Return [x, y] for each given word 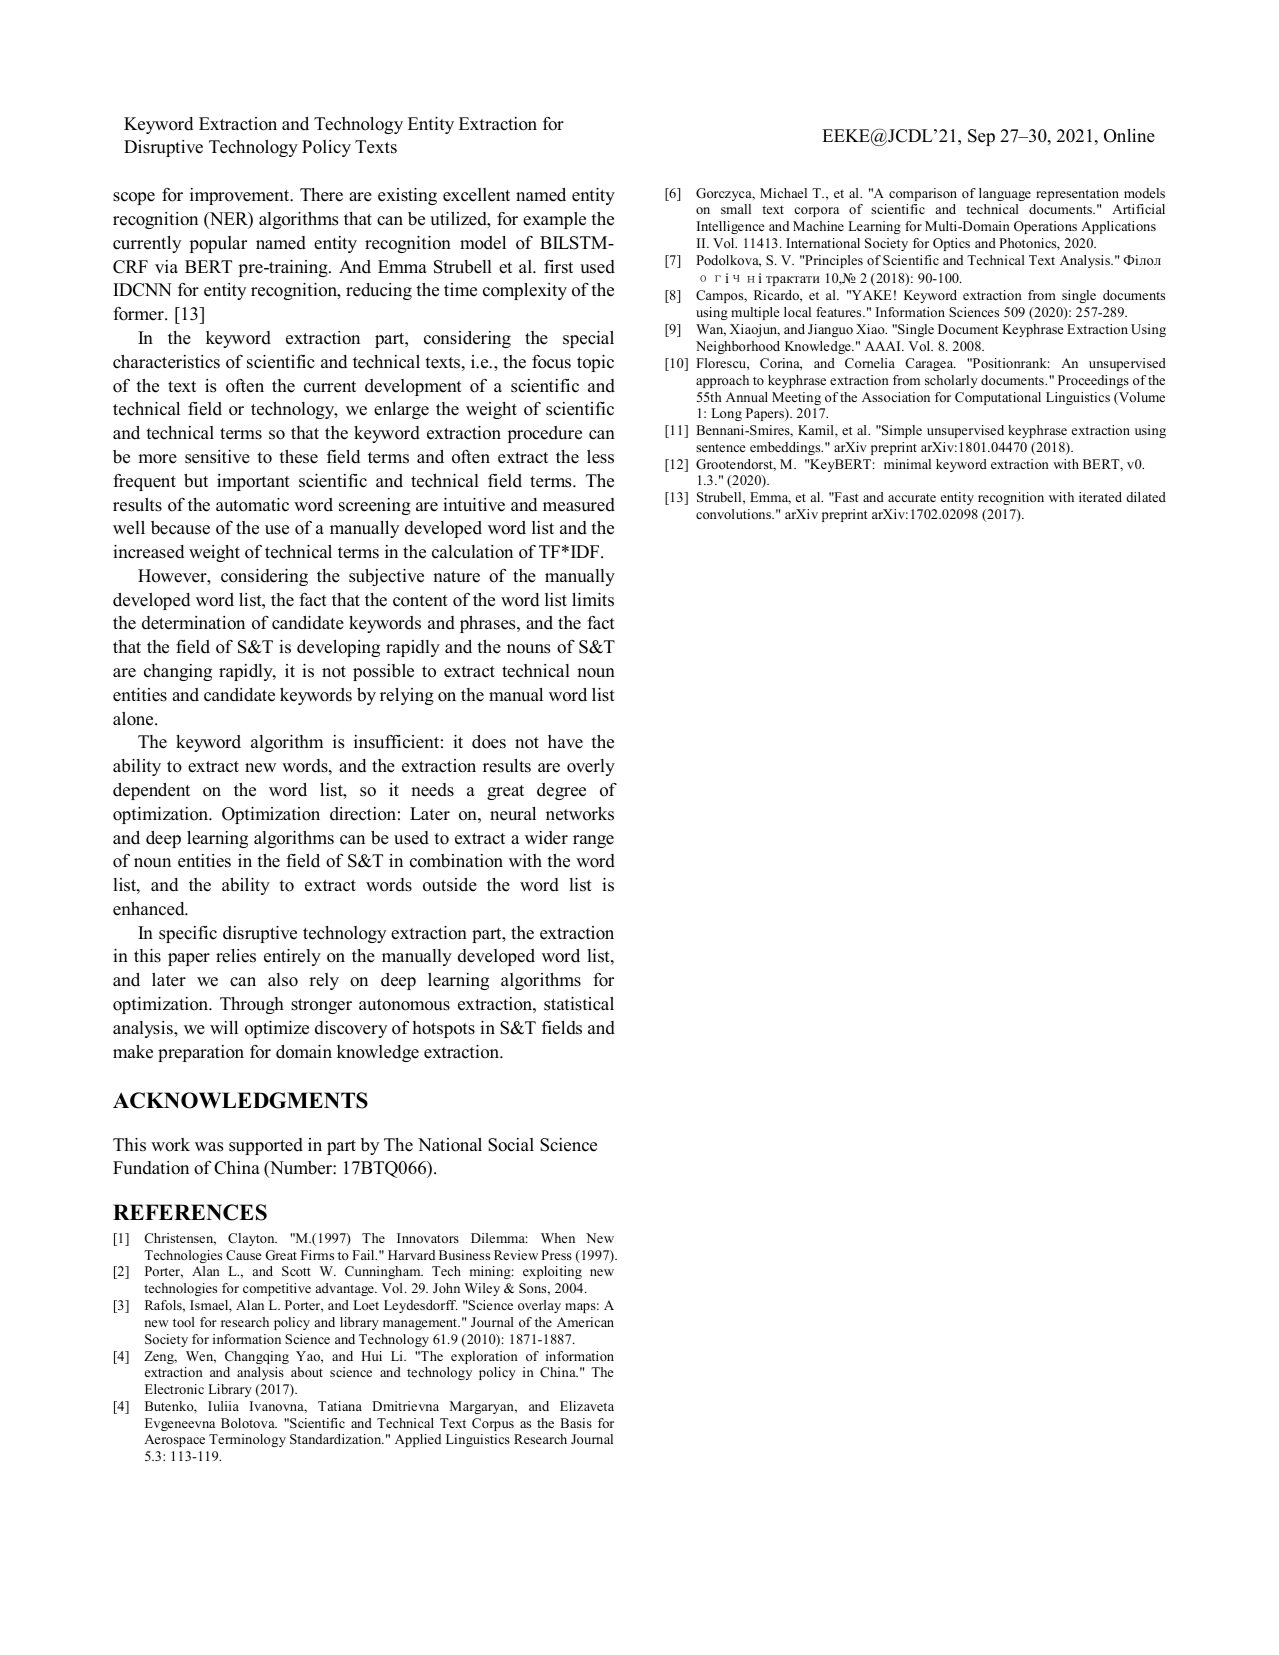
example [554, 220]
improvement [241, 196]
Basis [576, 1423]
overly [591, 767]
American [585, 1322]
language [1005, 194]
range [593, 841]
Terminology [247, 1440]
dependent [151, 791]
